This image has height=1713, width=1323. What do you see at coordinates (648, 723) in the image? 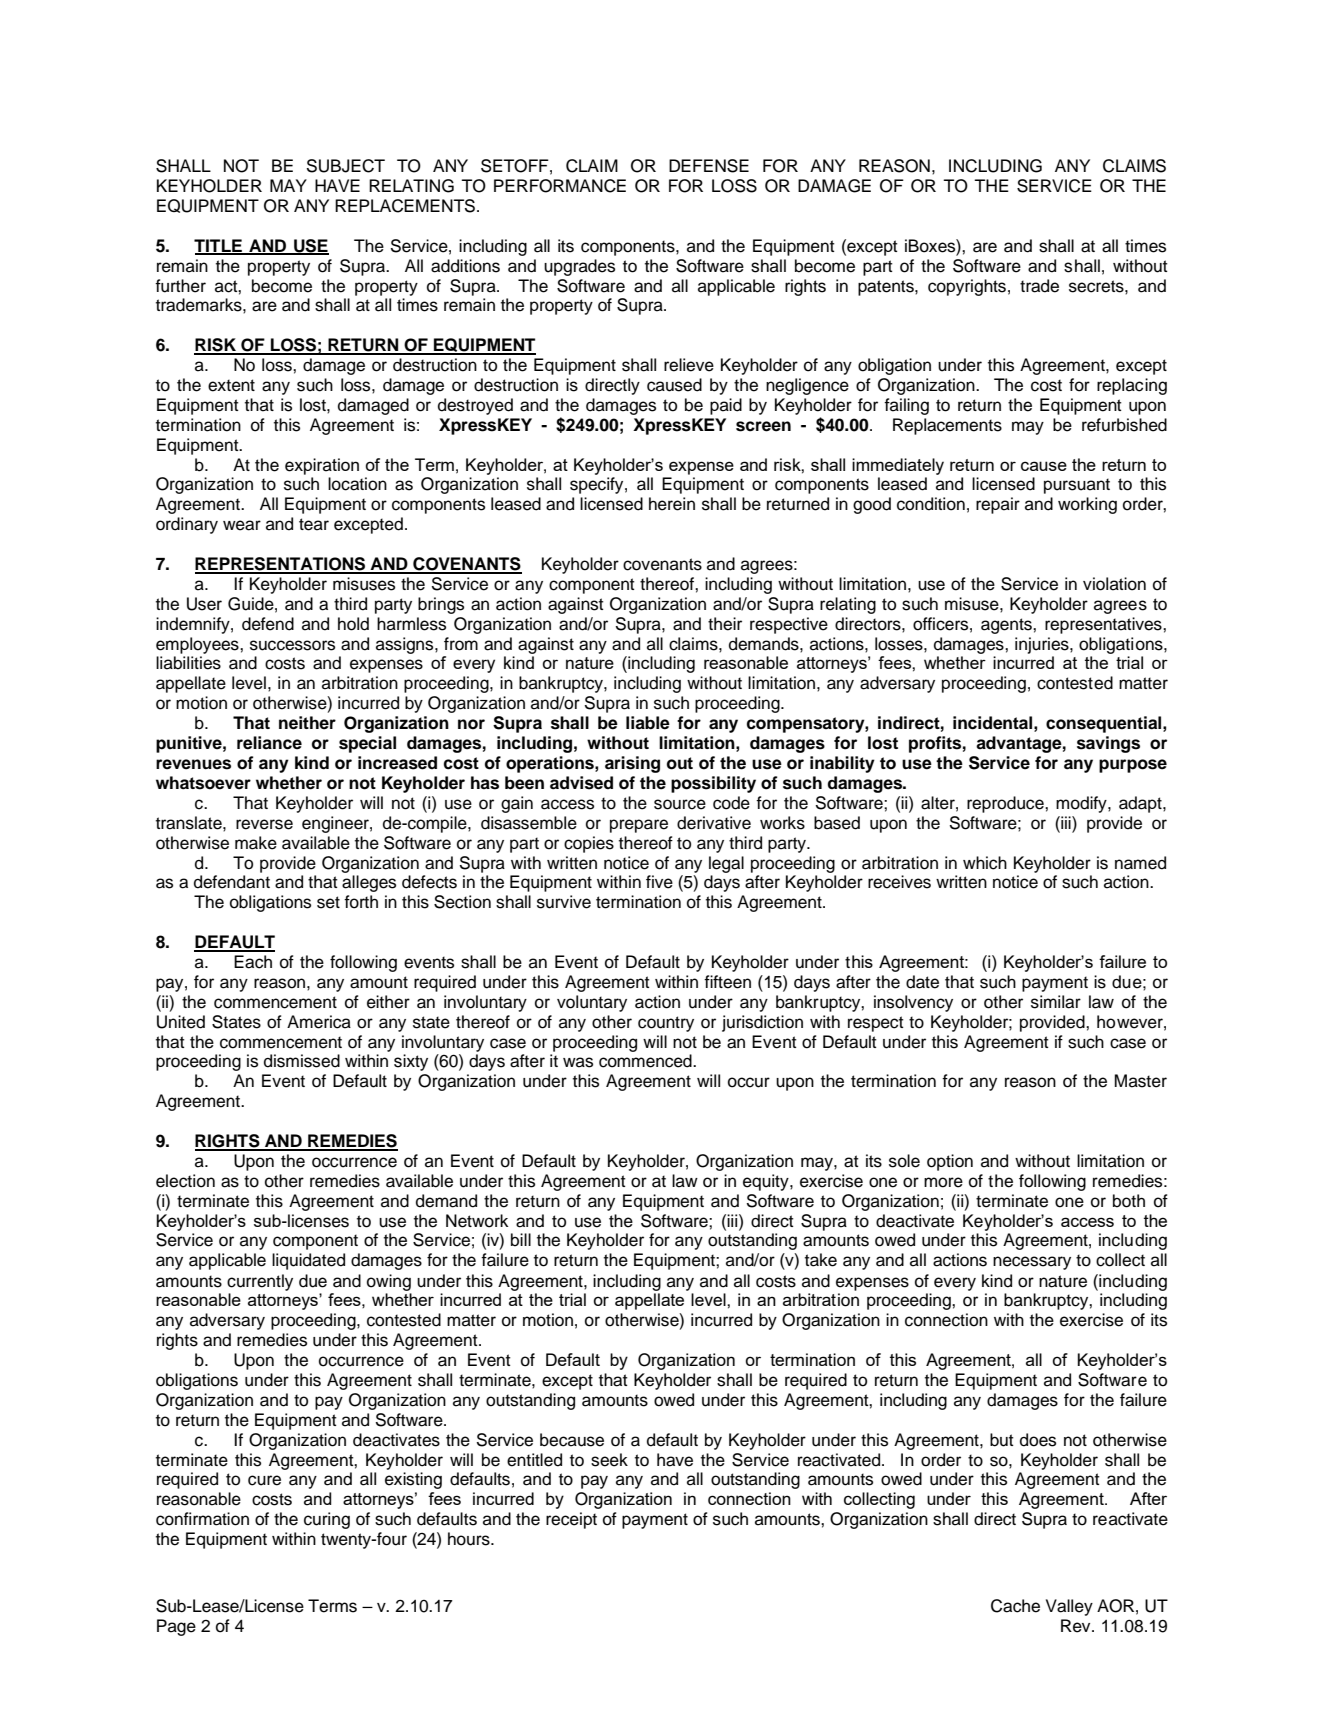
I see `liable` at bounding box center [648, 723].
